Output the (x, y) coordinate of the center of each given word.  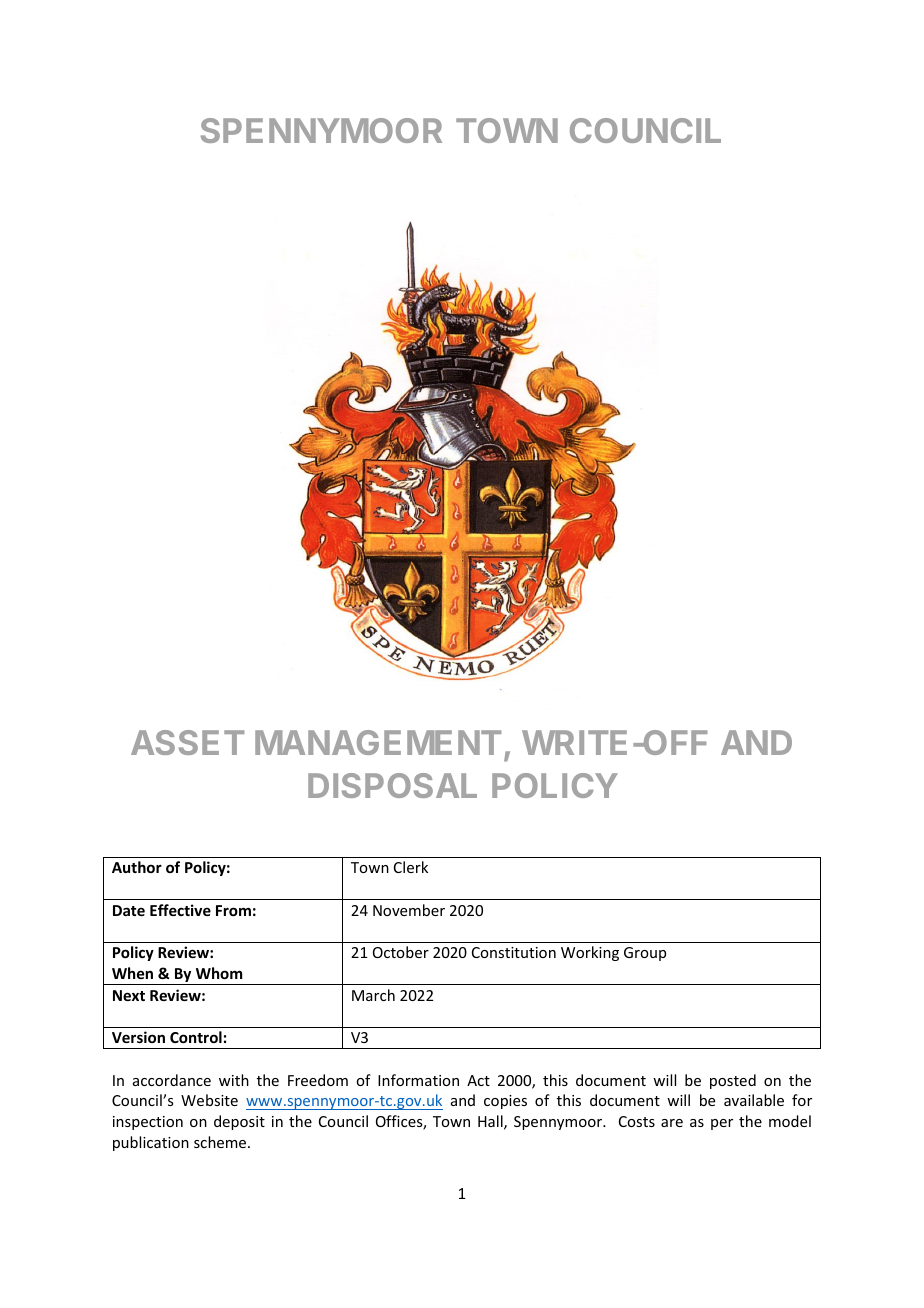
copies (505, 1102)
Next (129, 995)
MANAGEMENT (378, 742)
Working (590, 953)
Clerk (411, 867)
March (373, 995)
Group (645, 954)
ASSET (187, 742)
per (722, 1124)
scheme (221, 1142)
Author (137, 867)
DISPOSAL (392, 785)
